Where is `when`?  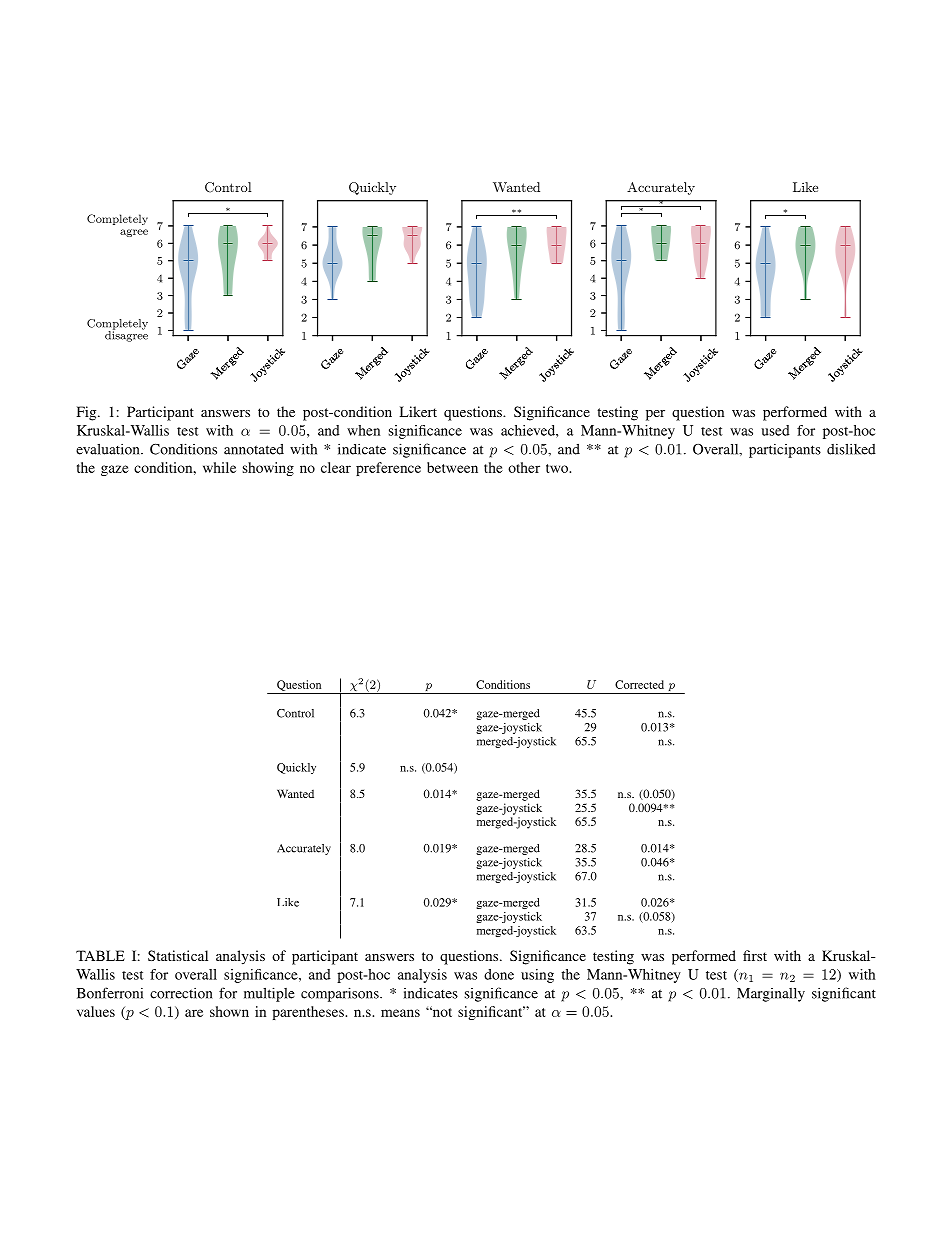 when is located at coordinates (363, 430).
